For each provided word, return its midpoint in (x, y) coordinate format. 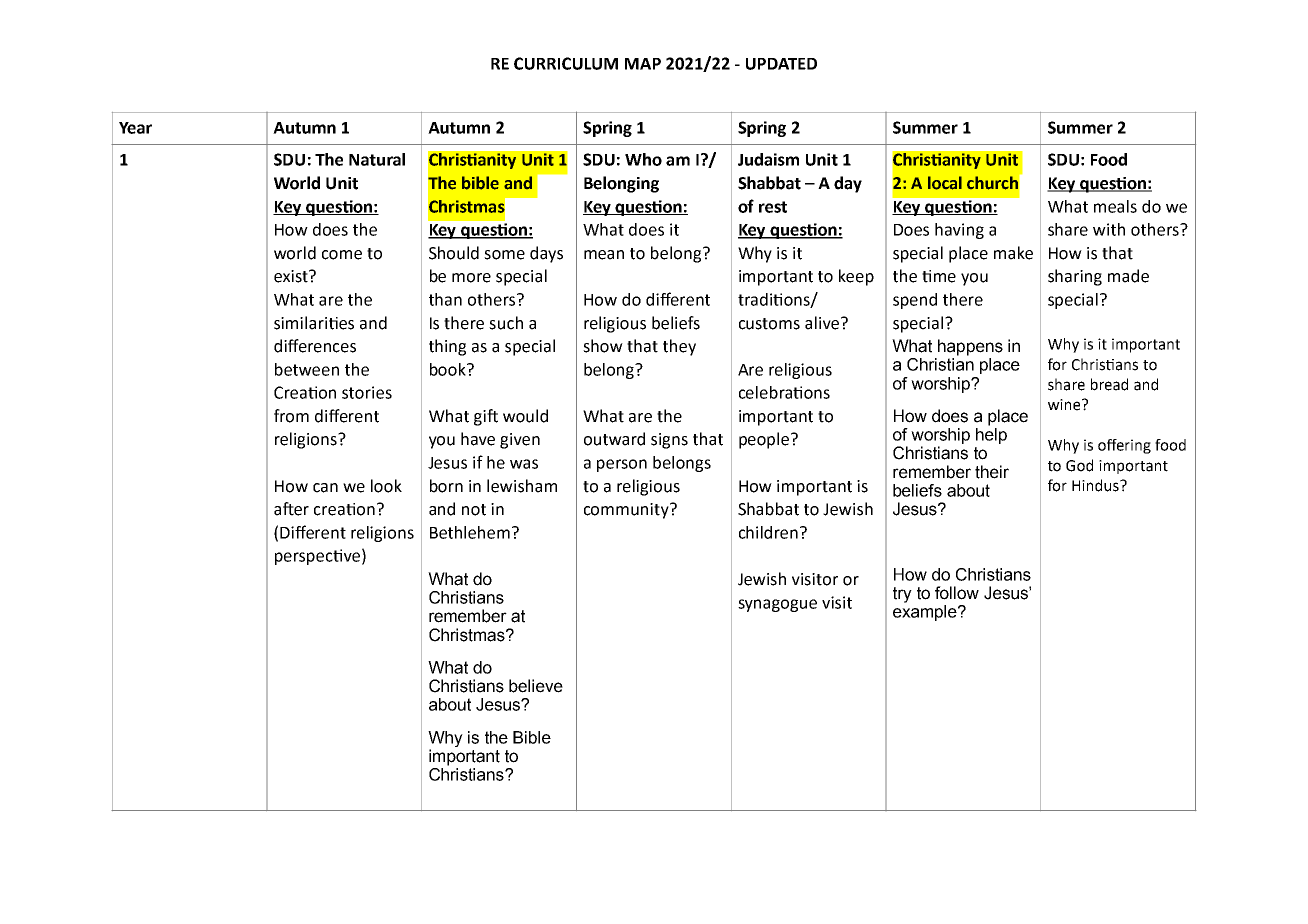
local (945, 183)
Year (135, 128)
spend (915, 301)
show (603, 346)
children (768, 532)
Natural (377, 159)
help (991, 436)
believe (536, 686)
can (325, 488)
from (291, 416)
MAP (643, 64)
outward (614, 439)
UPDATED (781, 64)
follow (957, 593)
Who (643, 159)
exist (292, 276)
